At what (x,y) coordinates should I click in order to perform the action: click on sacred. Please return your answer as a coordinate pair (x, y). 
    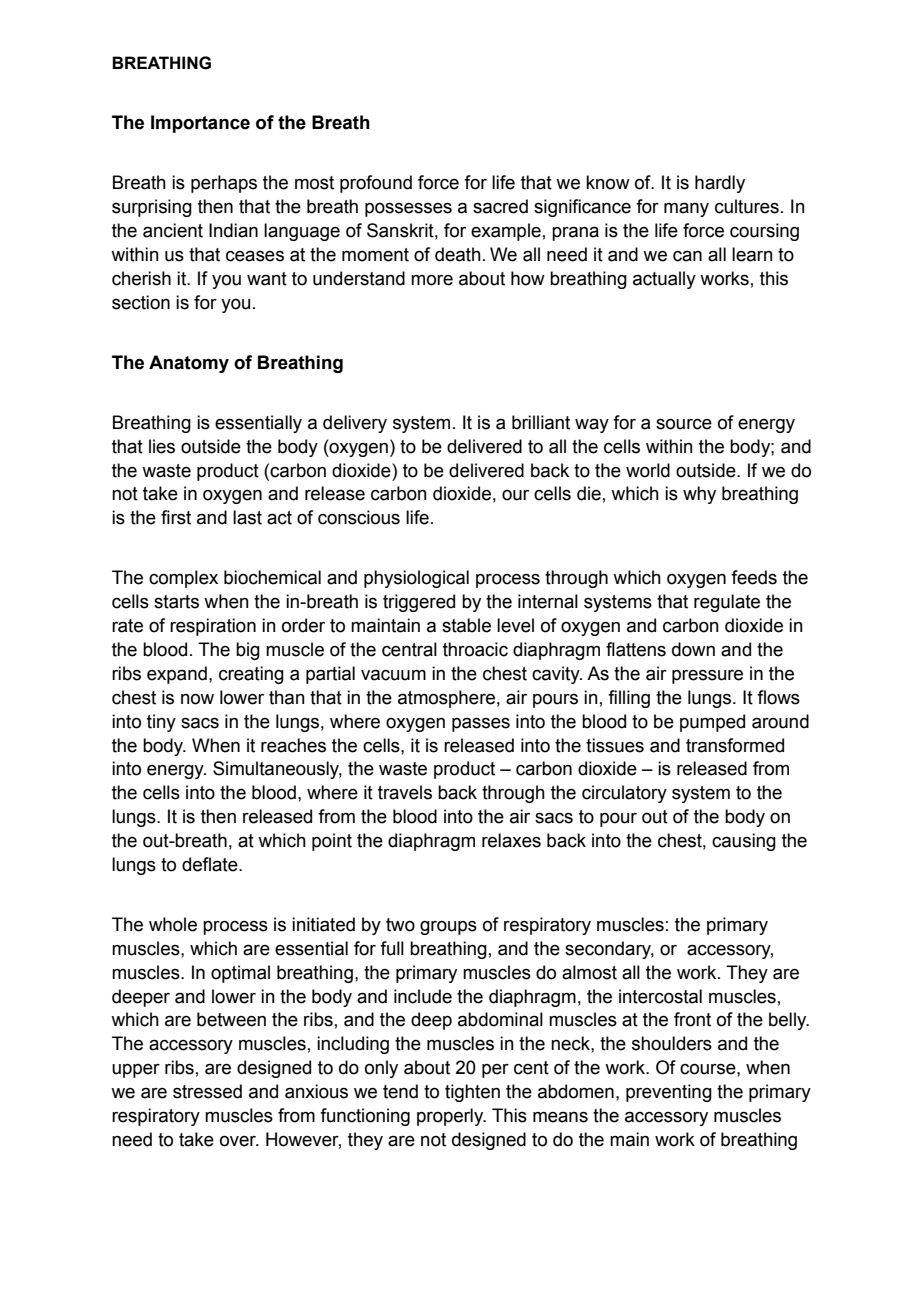
    Looking at the image, I should click on (500, 206).
